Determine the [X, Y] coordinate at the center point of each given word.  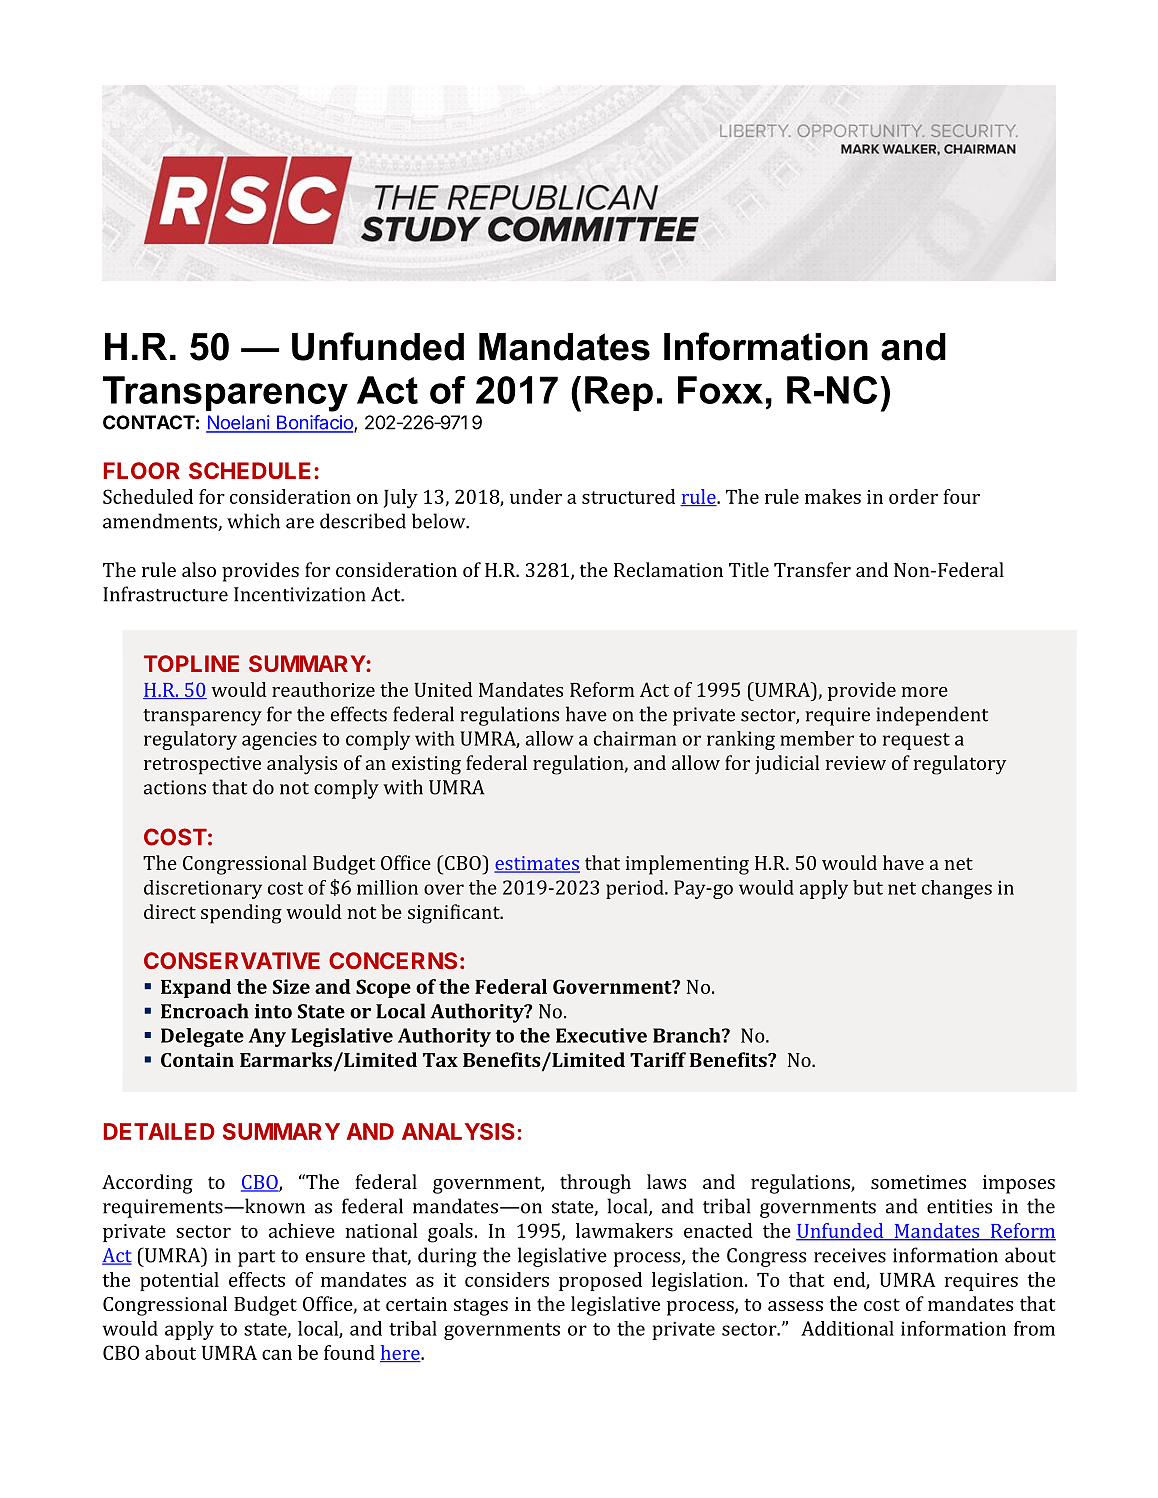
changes [957, 889]
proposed [600, 1281]
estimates [537, 864]
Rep [619, 393]
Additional [847, 1328]
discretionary [203, 889]
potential [179, 1281]
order [913, 496]
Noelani [238, 423]
